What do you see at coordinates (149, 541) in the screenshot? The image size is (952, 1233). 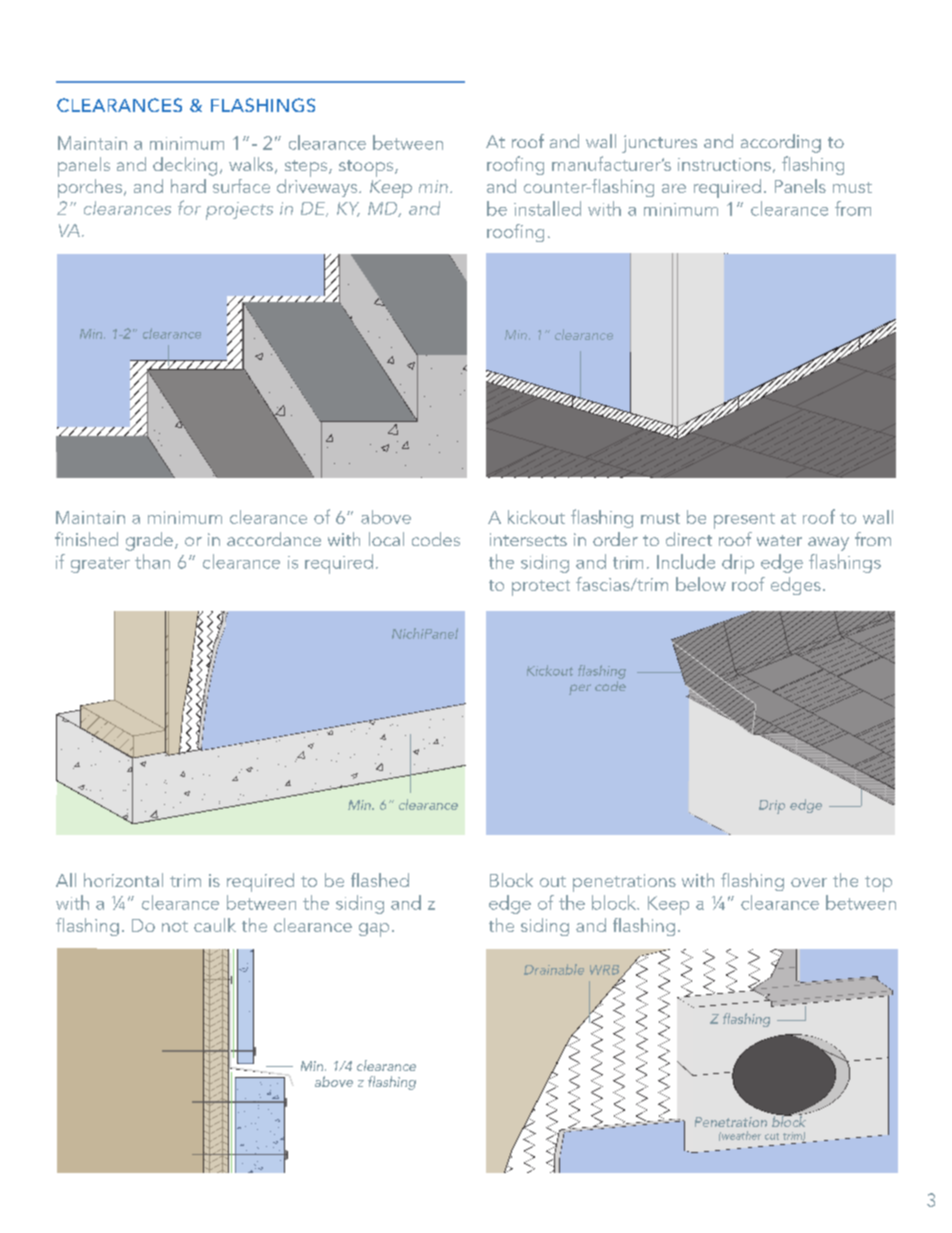 I see `grade` at bounding box center [149, 541].
